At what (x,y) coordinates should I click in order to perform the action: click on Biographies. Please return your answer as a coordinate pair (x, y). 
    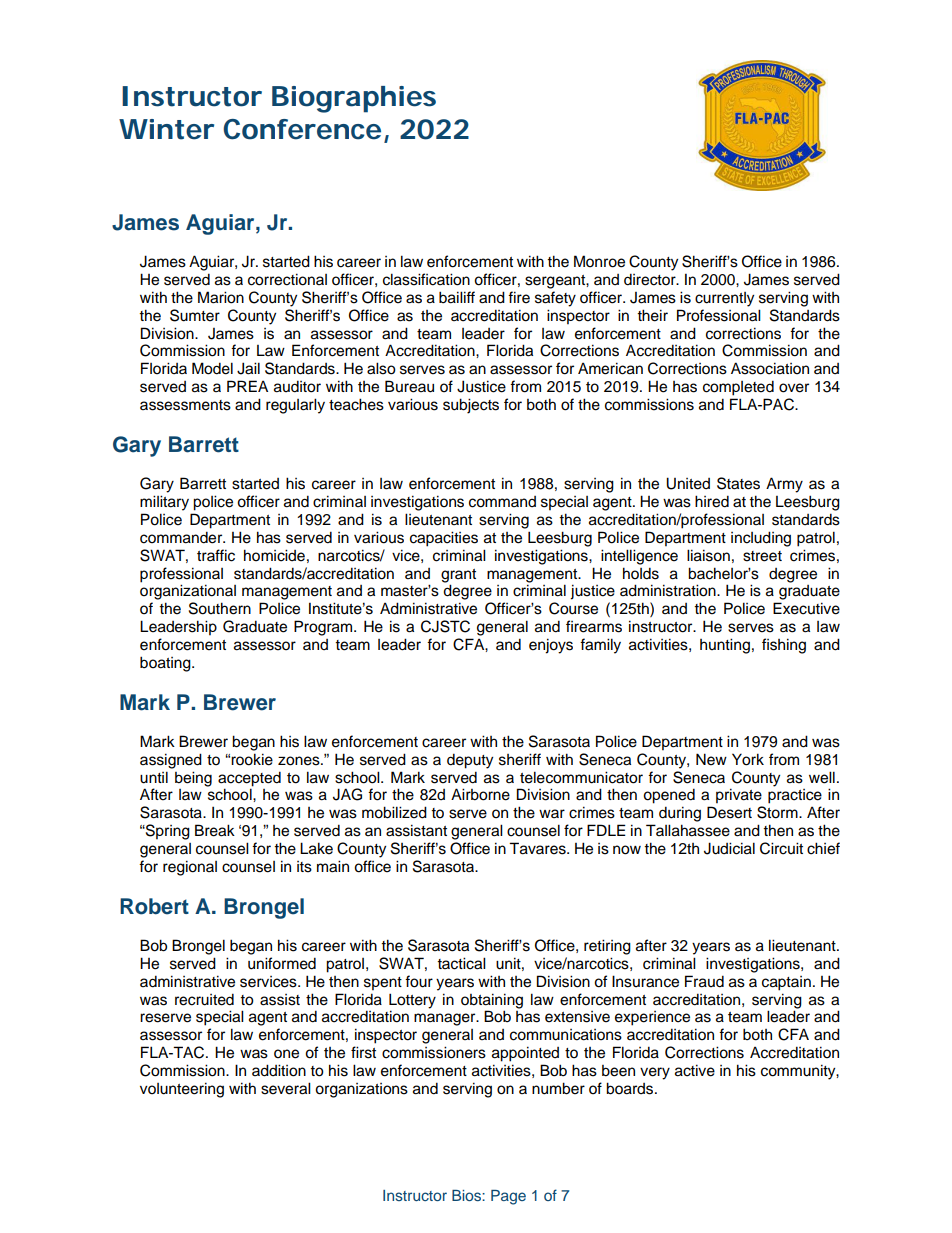
    Looking at the image, I should click on (354, 99).
